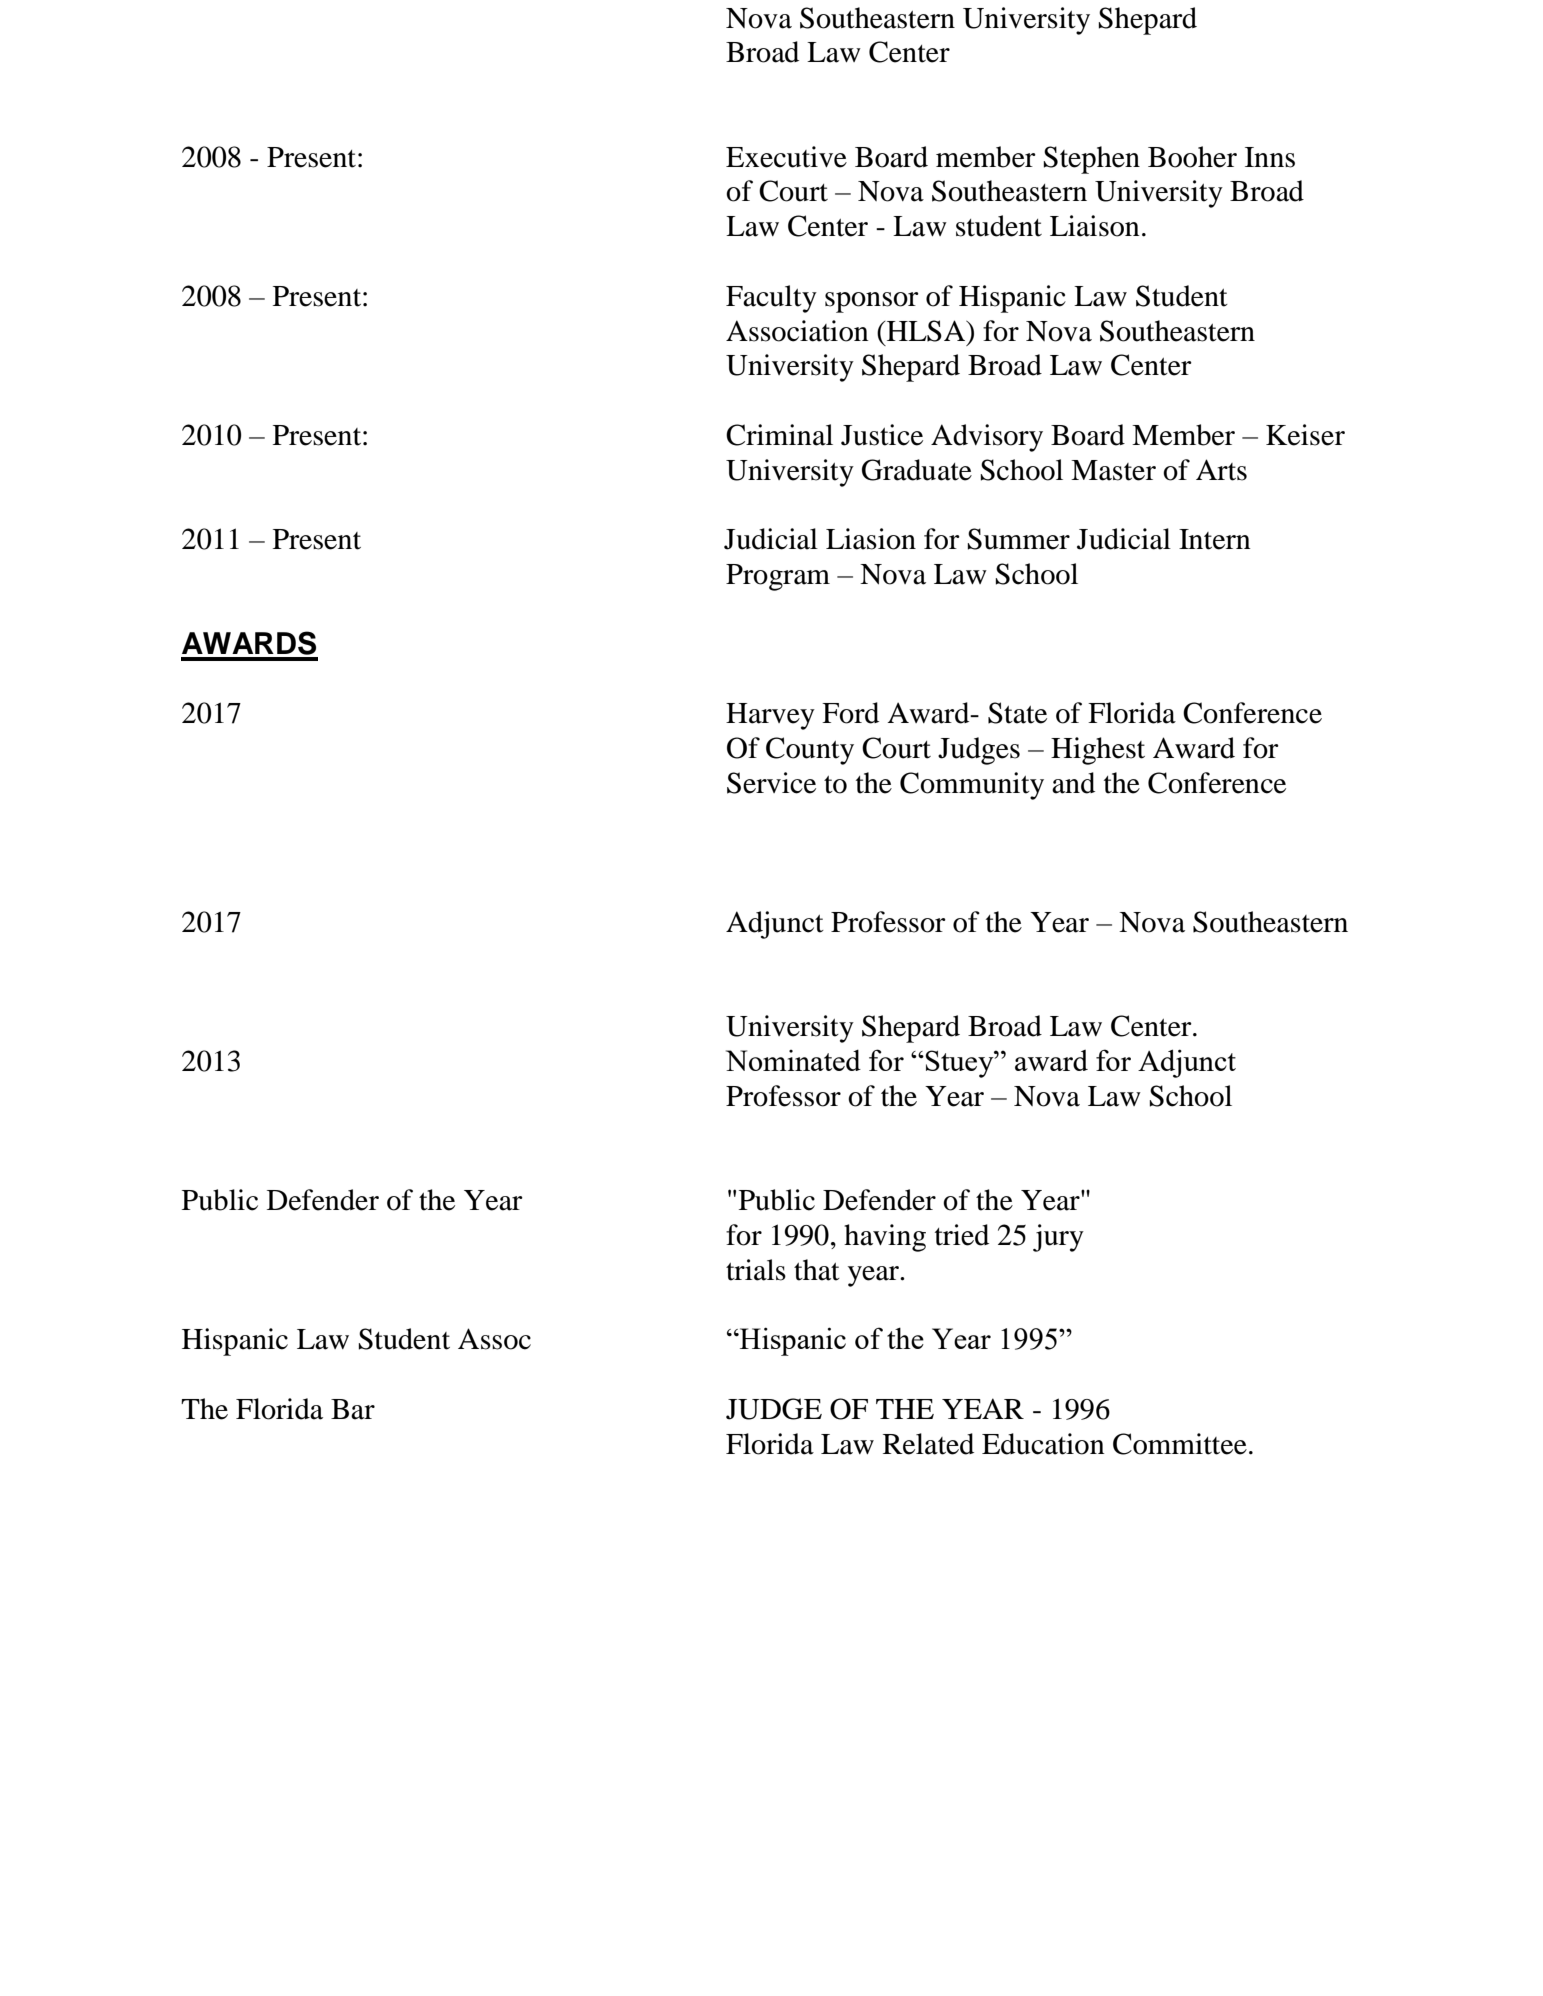  I want to click on Faculty, so click(771, 299).
